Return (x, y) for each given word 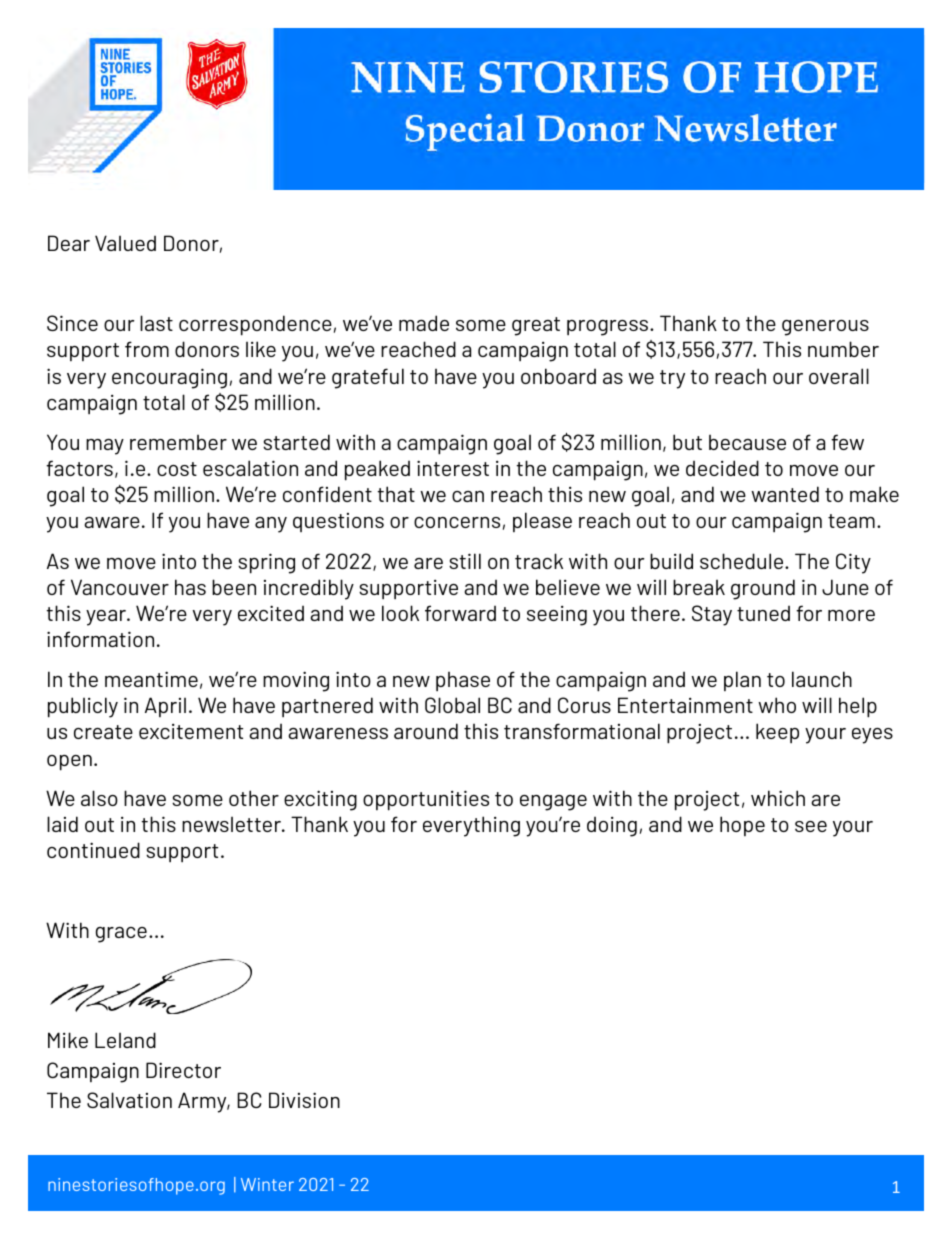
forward (460, 613)
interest (453, 468)
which (778, 798)
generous (825, 328)
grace (121, 935)
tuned (763, 613)
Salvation (129, 1100)
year (107, 618)
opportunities (426, 800)
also (99, 798)
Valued (125, 243)
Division (304, 1100)
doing (612, 826)
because (747, 442)
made (424, 323)
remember (178, 442)
